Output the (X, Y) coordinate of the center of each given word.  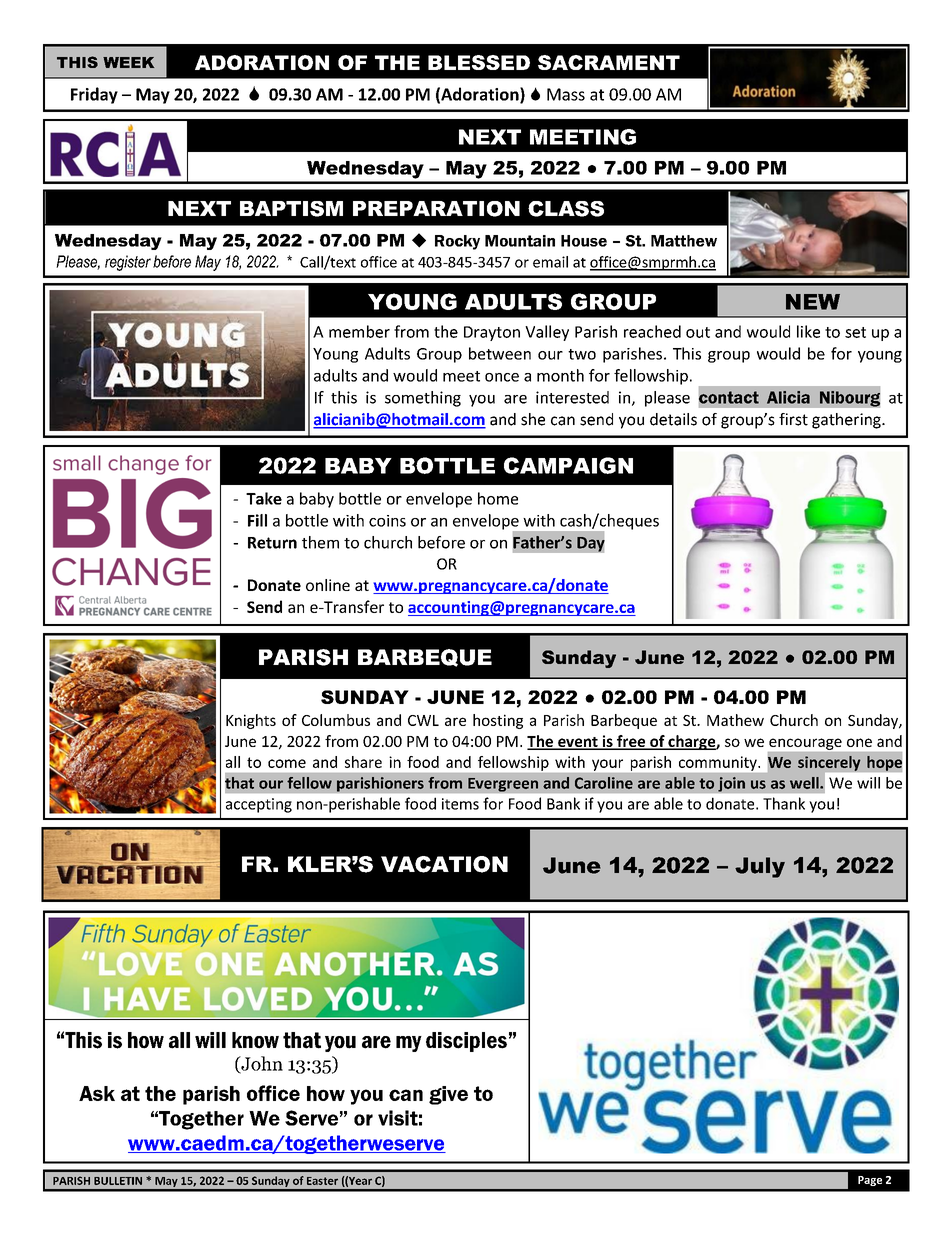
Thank (784, 803)
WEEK (128, 62)
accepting (259, 805)
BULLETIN (118, 1181)
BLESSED (479, 62)
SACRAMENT (609, 62)
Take (264, 498)
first (793, 419)
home (498, 498)
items (460, 804)
